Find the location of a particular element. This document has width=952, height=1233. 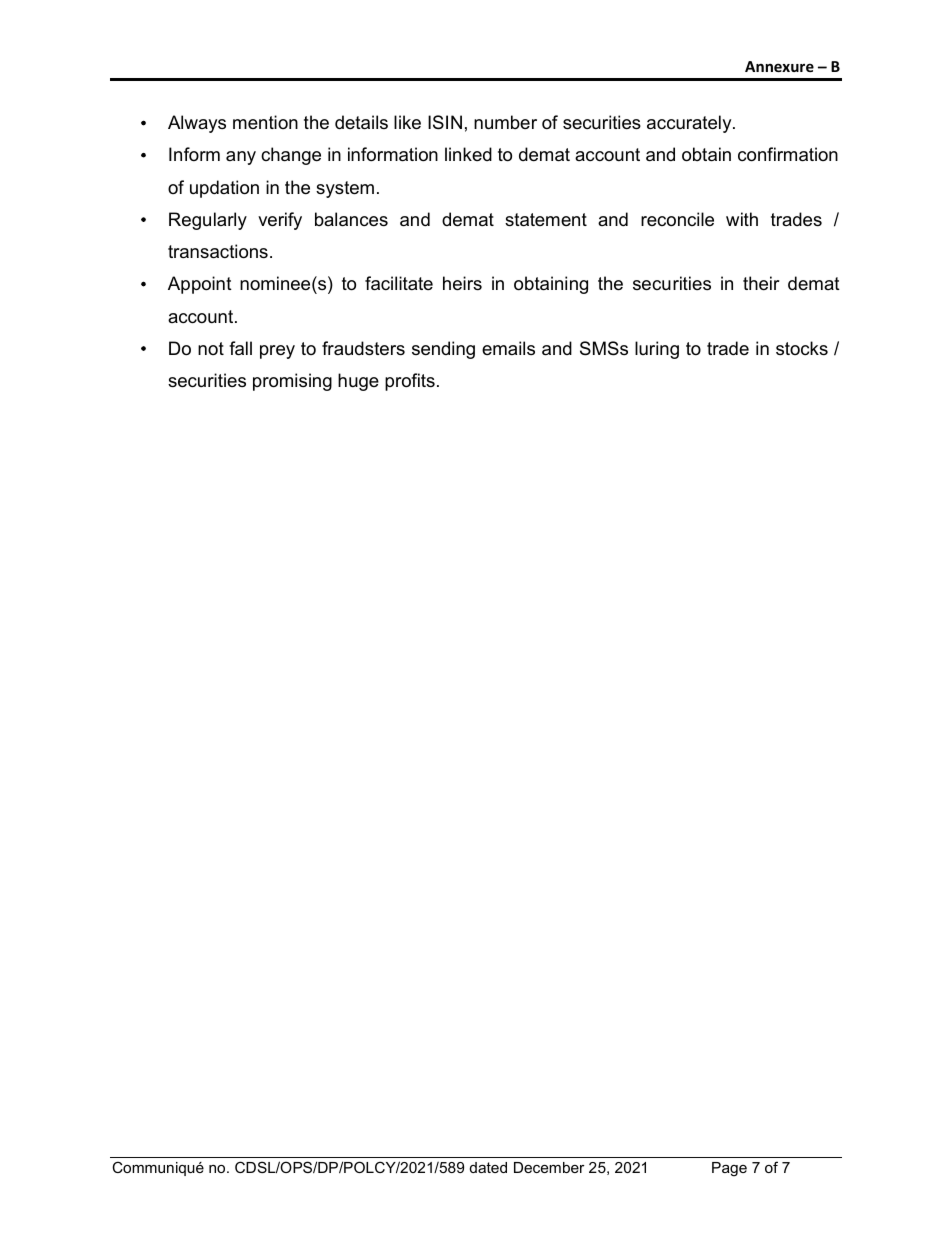

dated is located at coordinates (488, 1167).
